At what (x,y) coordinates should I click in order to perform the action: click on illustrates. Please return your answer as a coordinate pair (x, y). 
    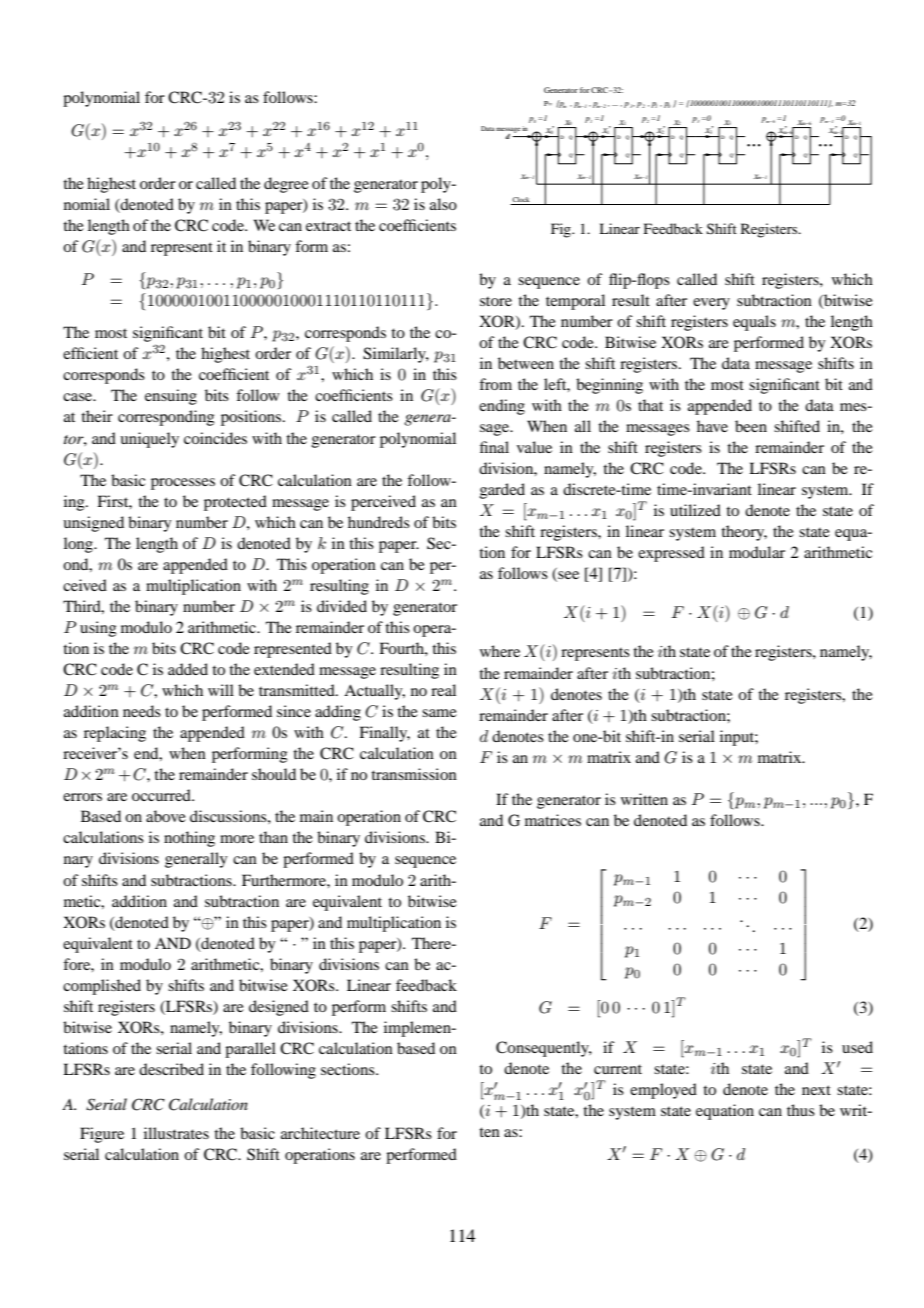
    Looking at the image, I should click on (176, 1133).
